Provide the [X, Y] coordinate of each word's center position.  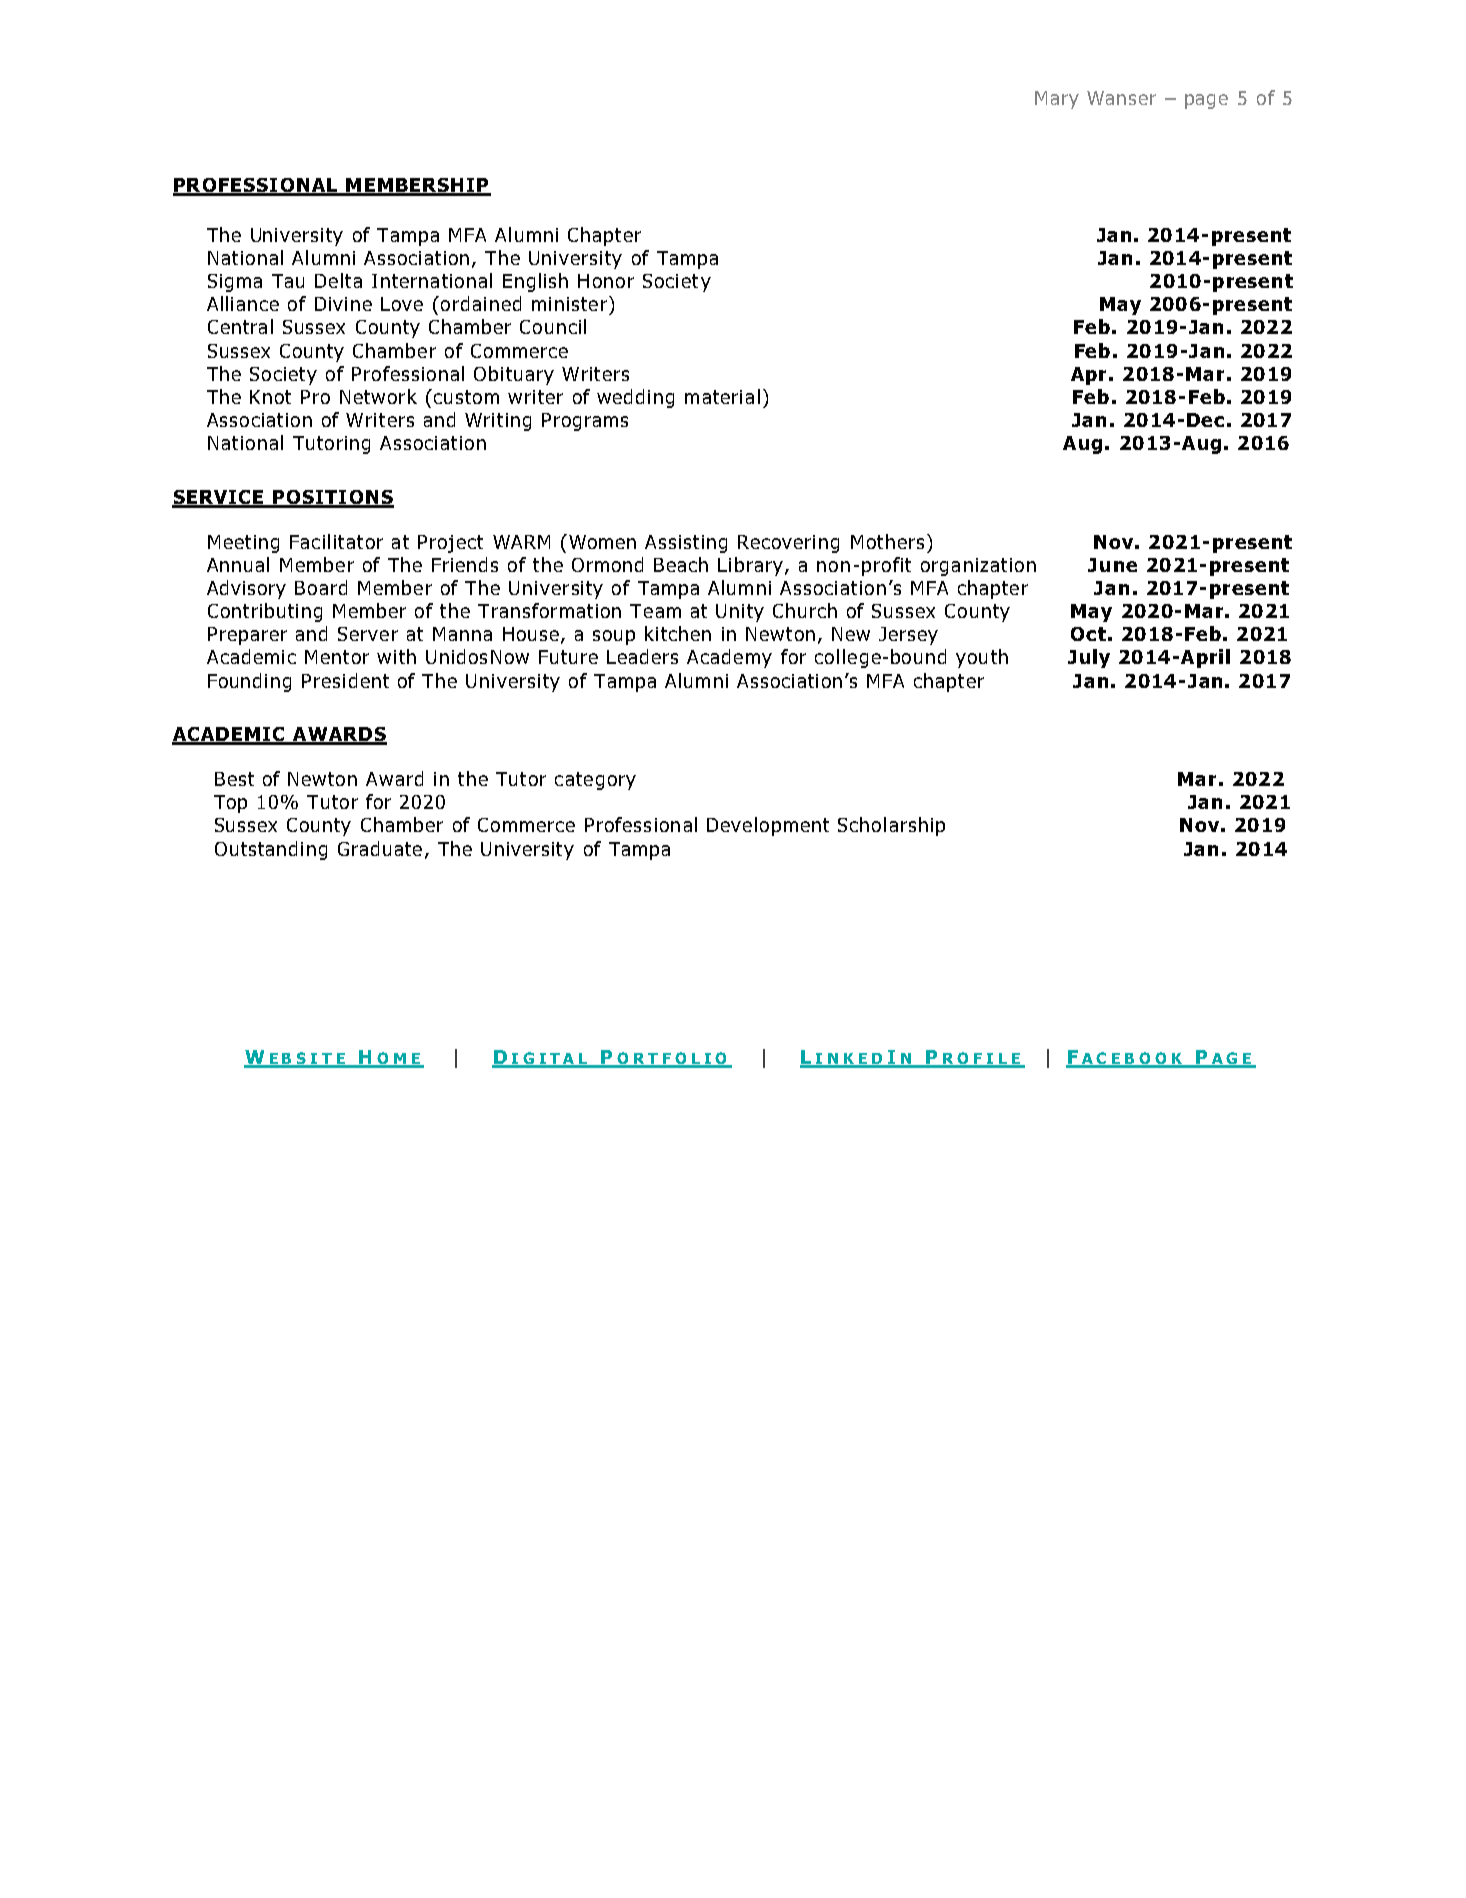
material [722, 396]
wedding [635, 398]
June [1112, 565]
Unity [740, 613]
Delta [338, 280]
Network [378, 396]
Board [321, 587]
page [1206, 101]
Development [768, 826]
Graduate [380, 848]
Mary [1057, 100]
